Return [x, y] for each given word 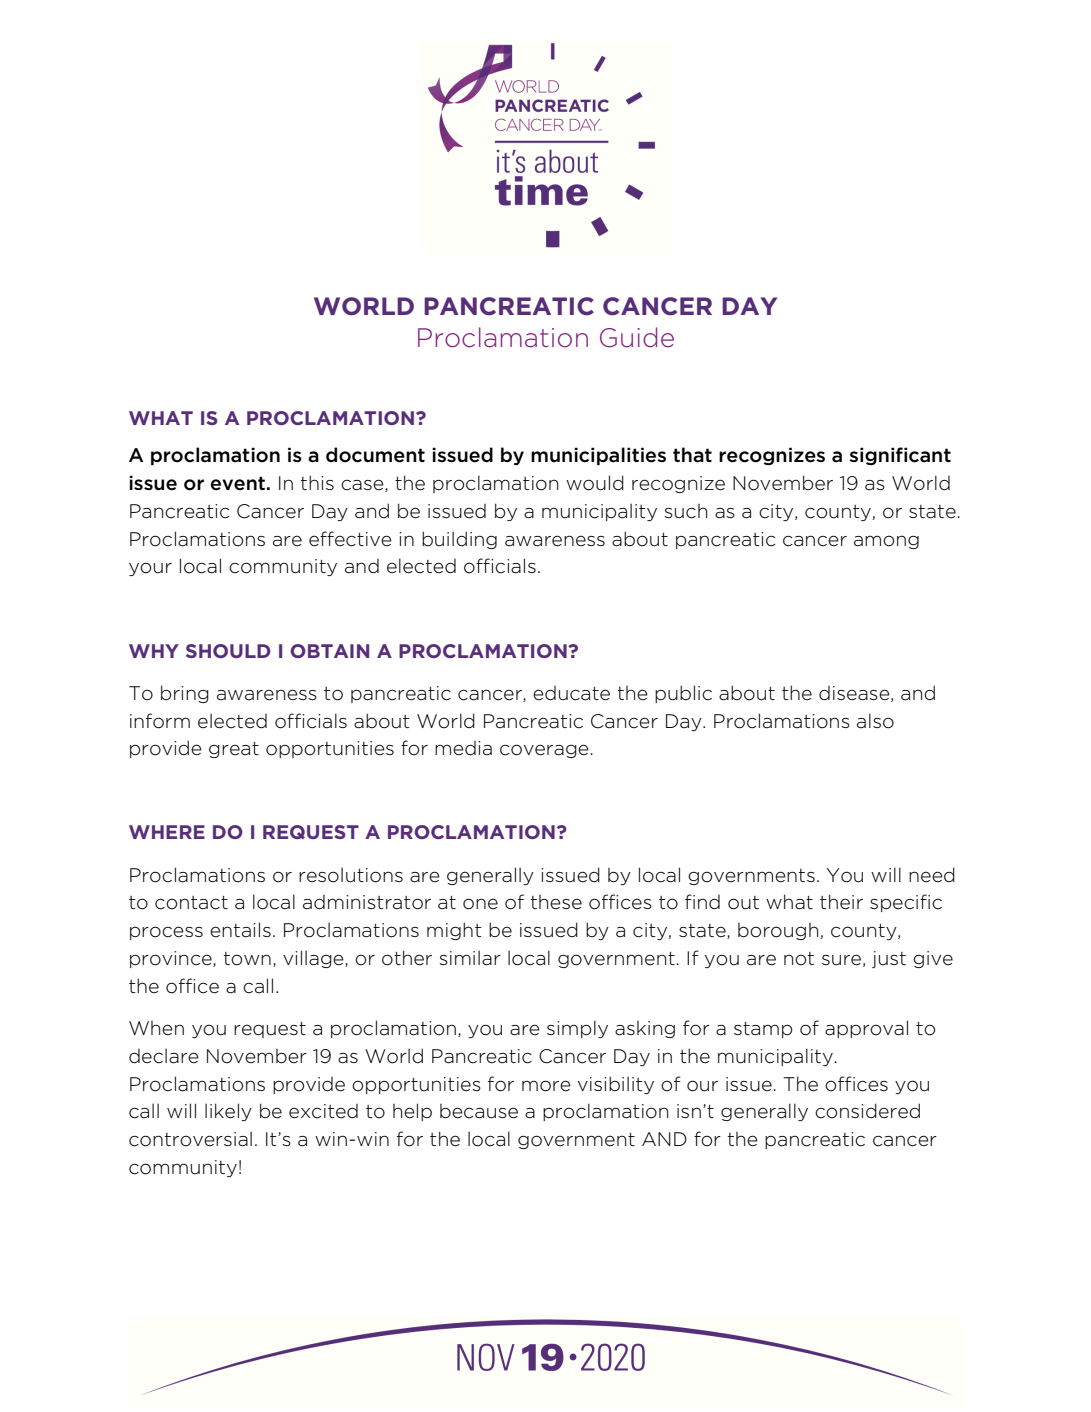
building [459, 540]
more [546, 1086]
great [234, 750]
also [875, 721]
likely [228, 1112]
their [841, 902]
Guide [637, 337]
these [556, 902]
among [886, 542]
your [150, 569]
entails [240, 930]
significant [900, 456]
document [375, 455]
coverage [544, 751]
